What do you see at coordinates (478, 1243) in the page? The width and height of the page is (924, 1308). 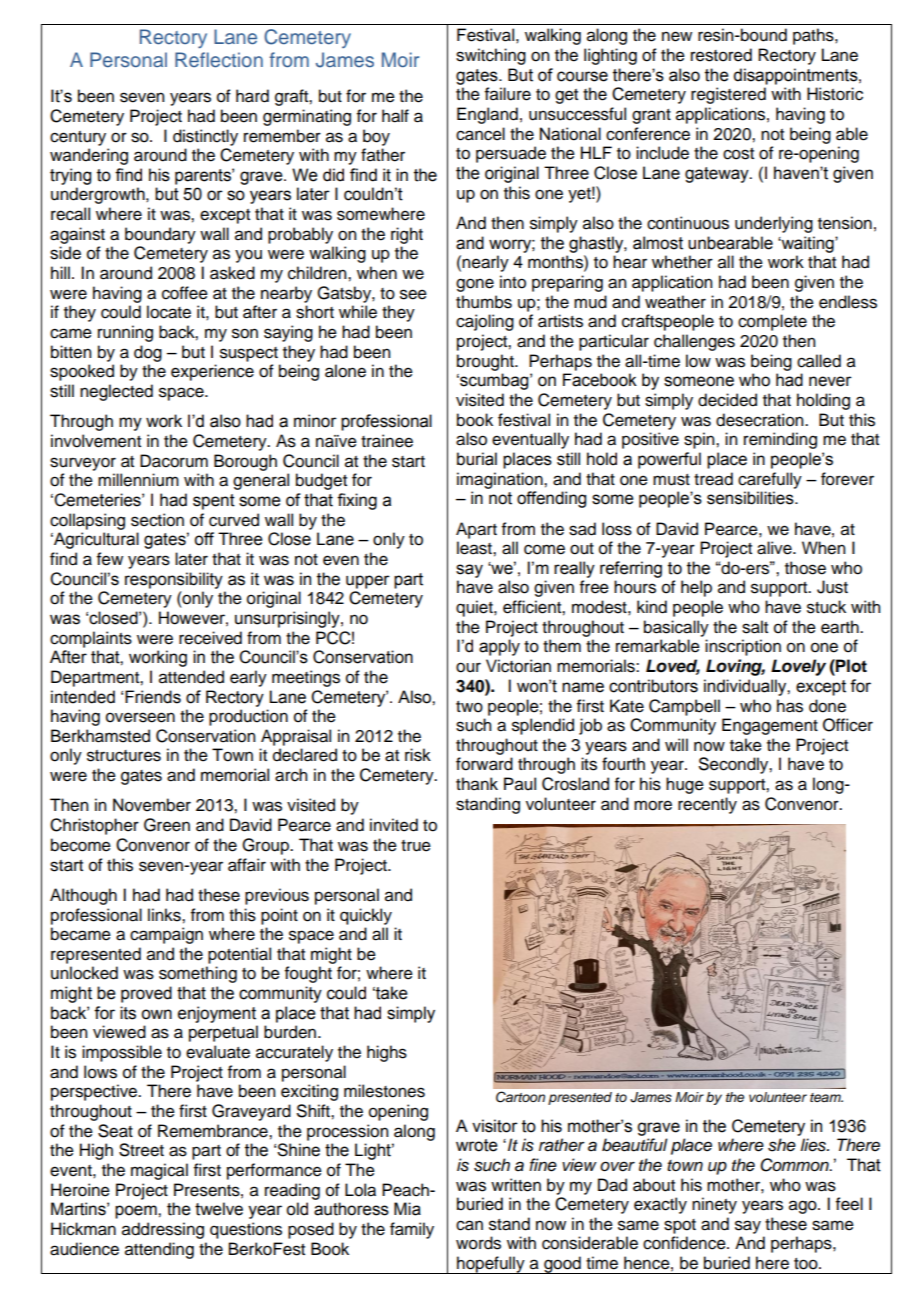 I see `words` at bounding box center [478, 1243].
